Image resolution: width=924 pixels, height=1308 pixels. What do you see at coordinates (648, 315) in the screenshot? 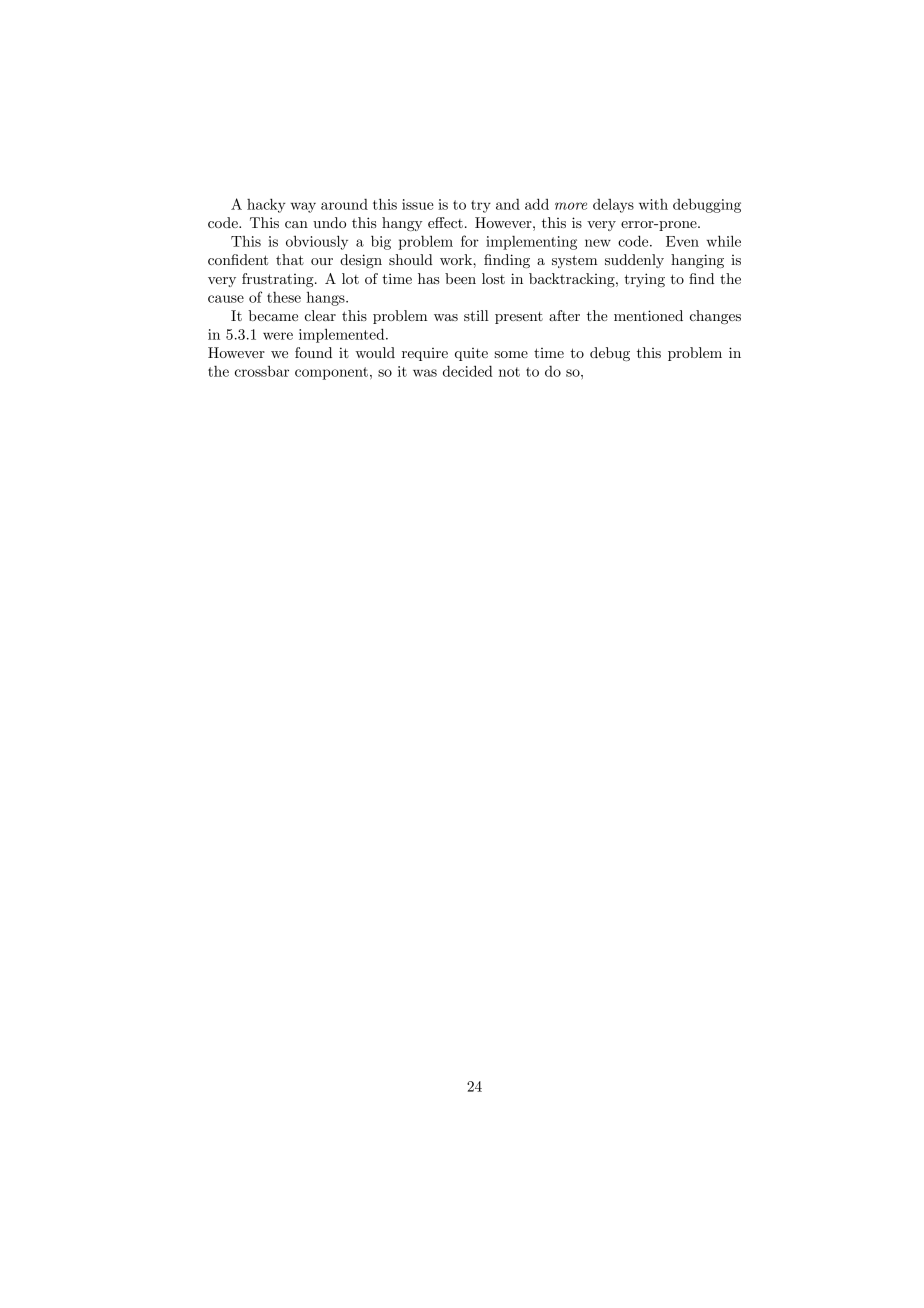
I see `mentioned` at bounding box center [648, 315].
